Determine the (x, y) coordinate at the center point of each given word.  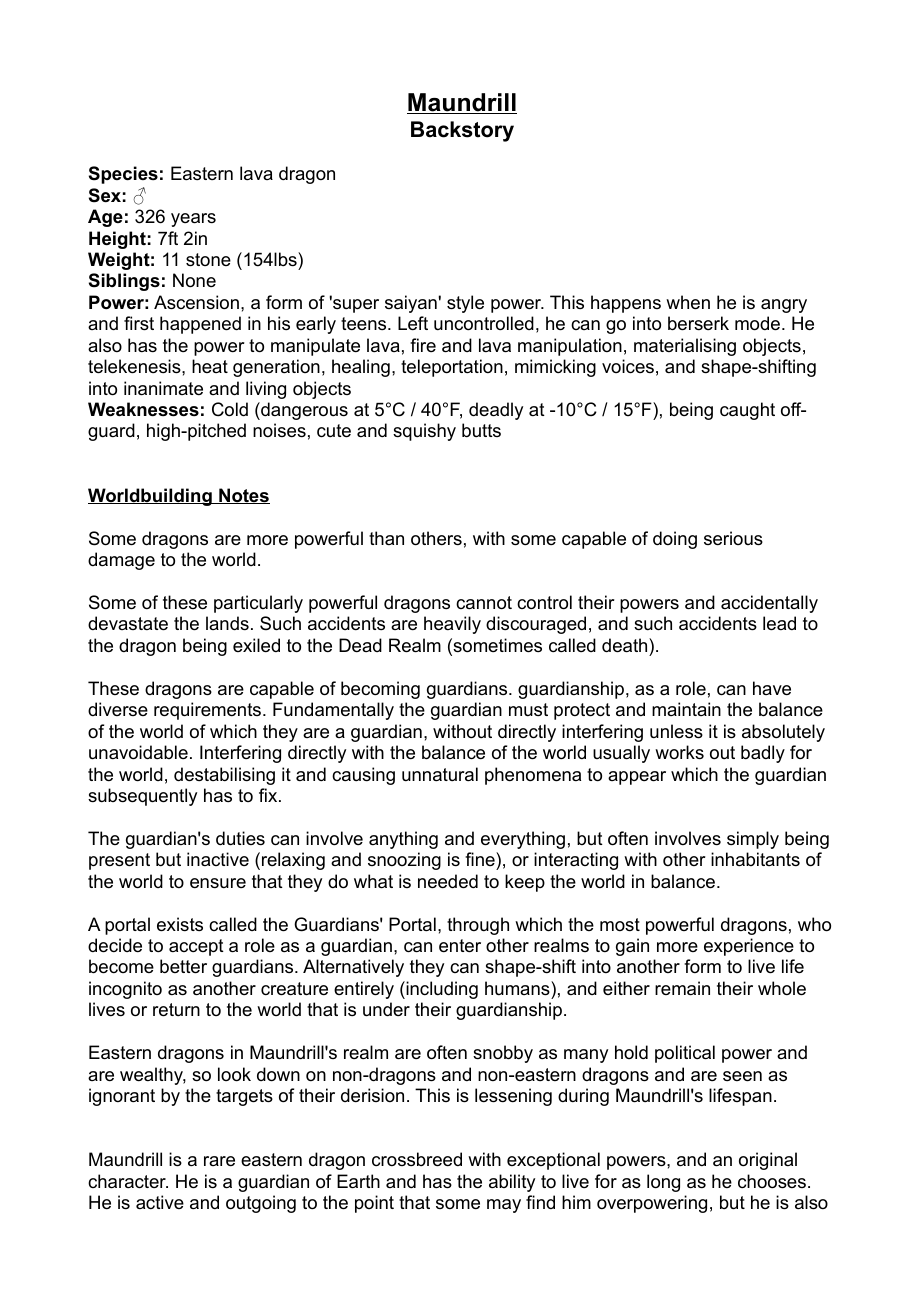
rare (219, 1161)
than (386, 538)
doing (675, 540)
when (688, 302)
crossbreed (417, 1159)
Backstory (462, 131)
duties (240, 838)
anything (403, 840)
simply (753, 840)
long (663, 1183)
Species (123, 175)
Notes (243, 496)
